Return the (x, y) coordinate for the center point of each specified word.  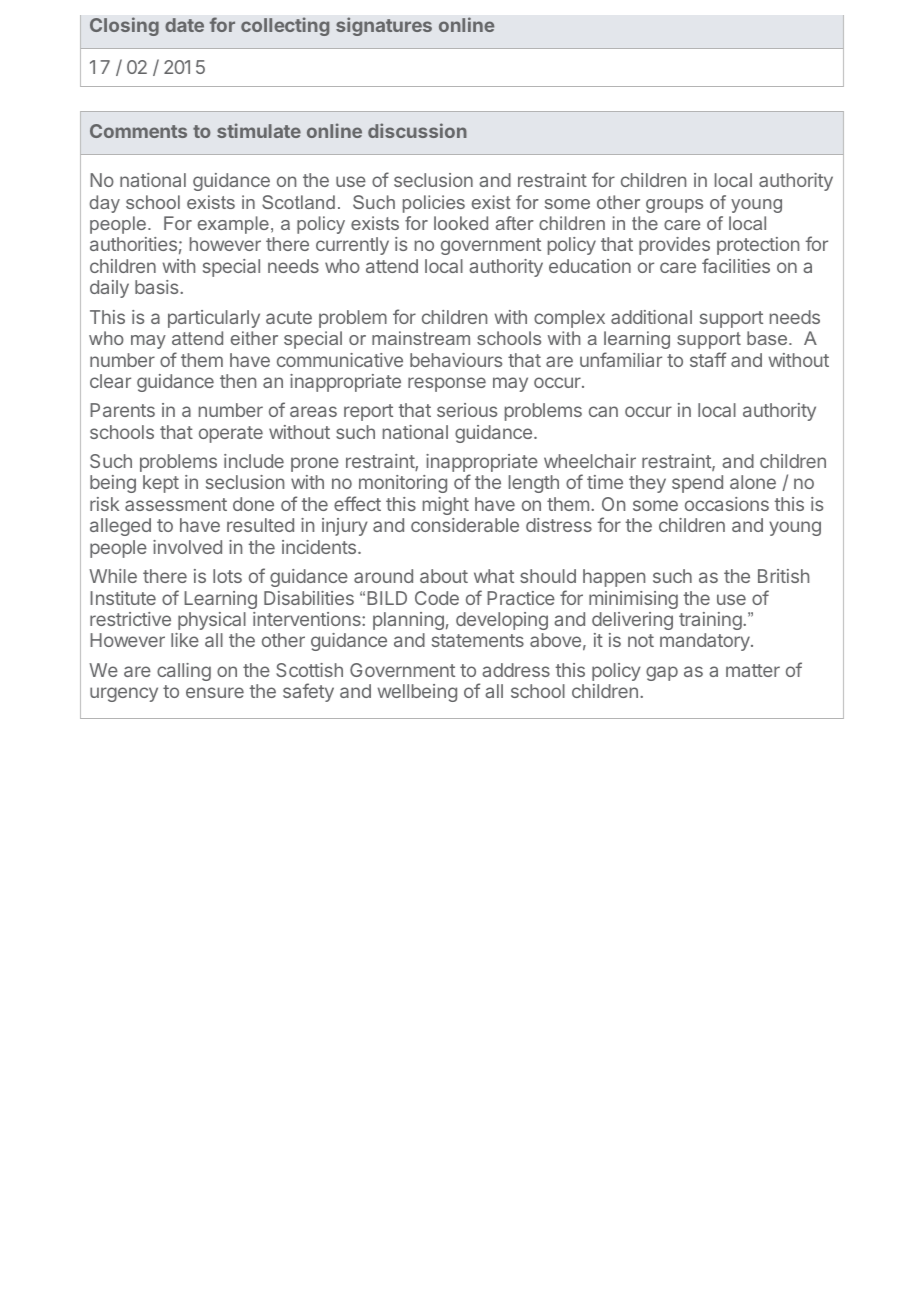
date (184, 25)
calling (184, 672)
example (233, 225)
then (238, 381)
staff (708, 359)
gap (662, 673)
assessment (176, 504)
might (446, 506)
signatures (384, 26)
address (516, 670)
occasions (727, 504)
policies (434, 204)
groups (674, 206)
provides (674, 246)
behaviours (456, 360)
